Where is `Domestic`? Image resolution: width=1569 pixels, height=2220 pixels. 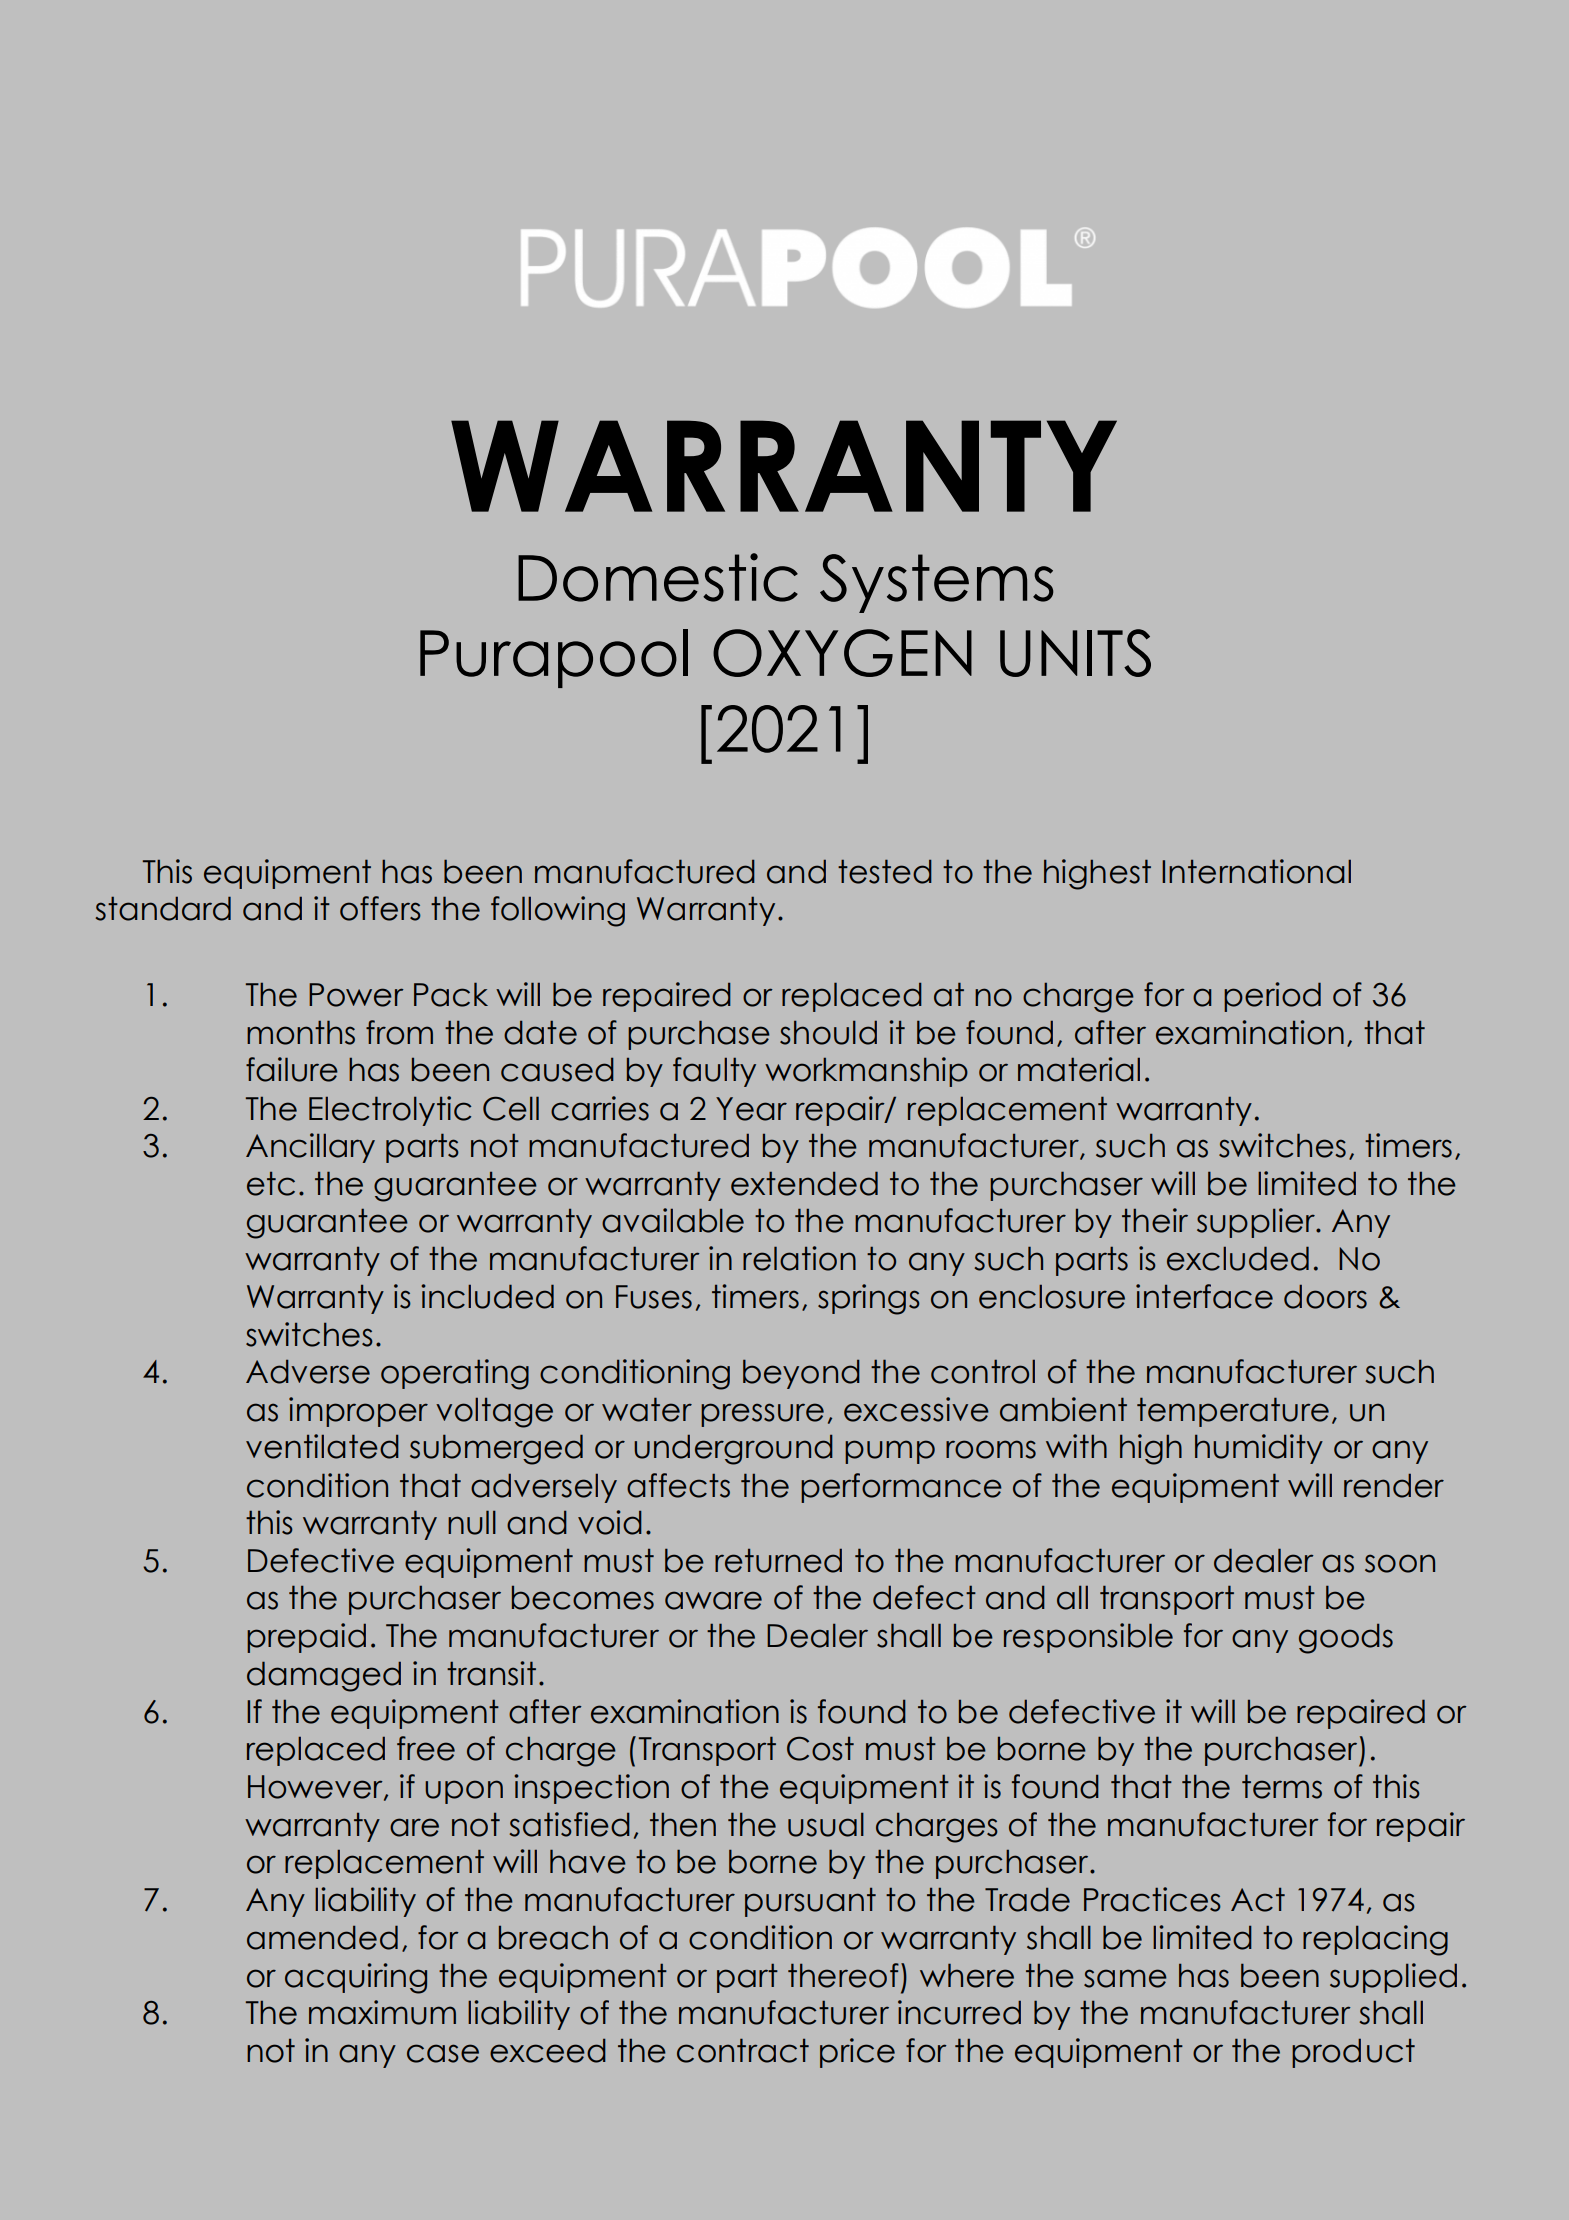 Domestic is located at coordinates (658, 577).
